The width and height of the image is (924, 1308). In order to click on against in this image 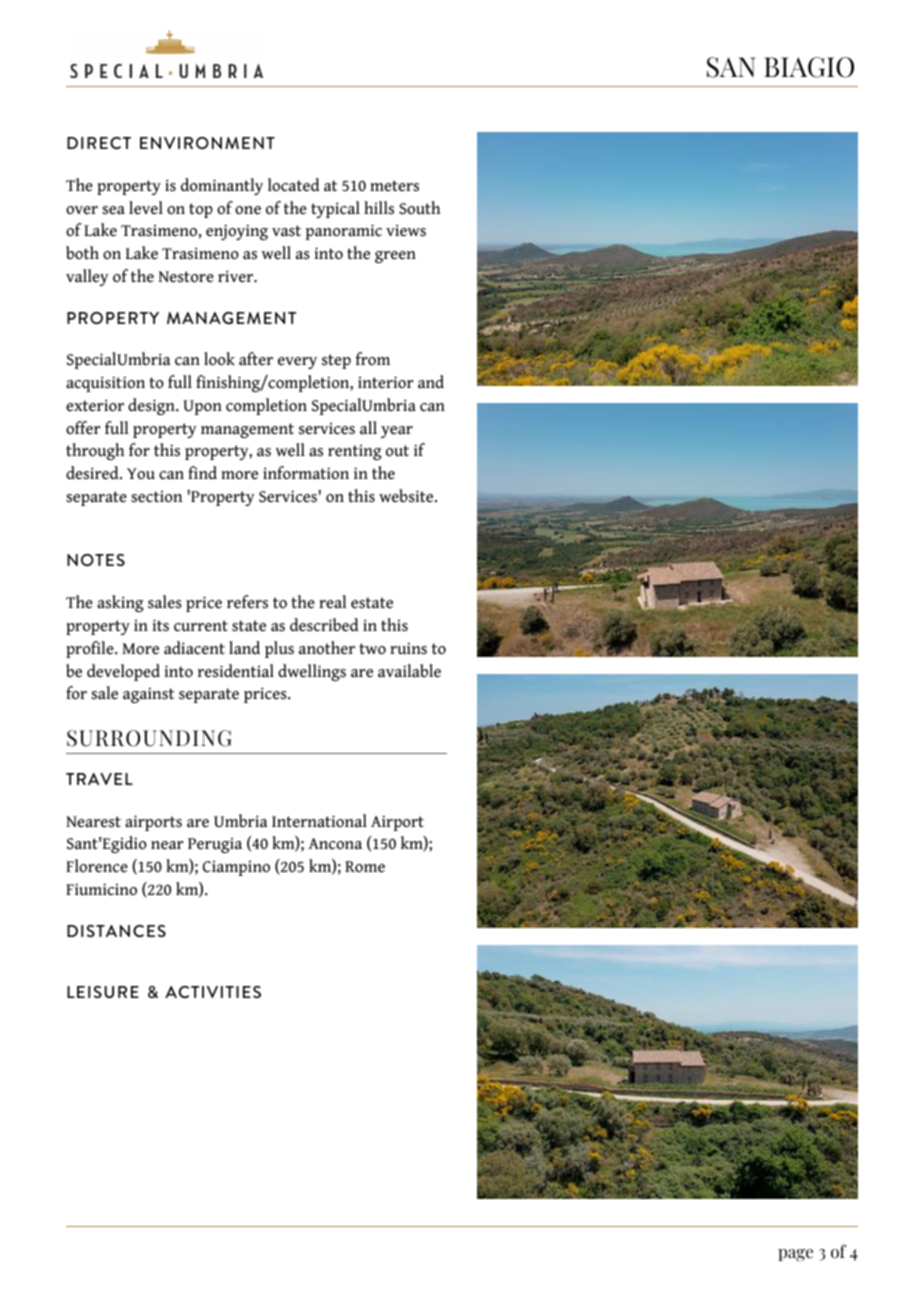, I will do `click(148, 695)`.
